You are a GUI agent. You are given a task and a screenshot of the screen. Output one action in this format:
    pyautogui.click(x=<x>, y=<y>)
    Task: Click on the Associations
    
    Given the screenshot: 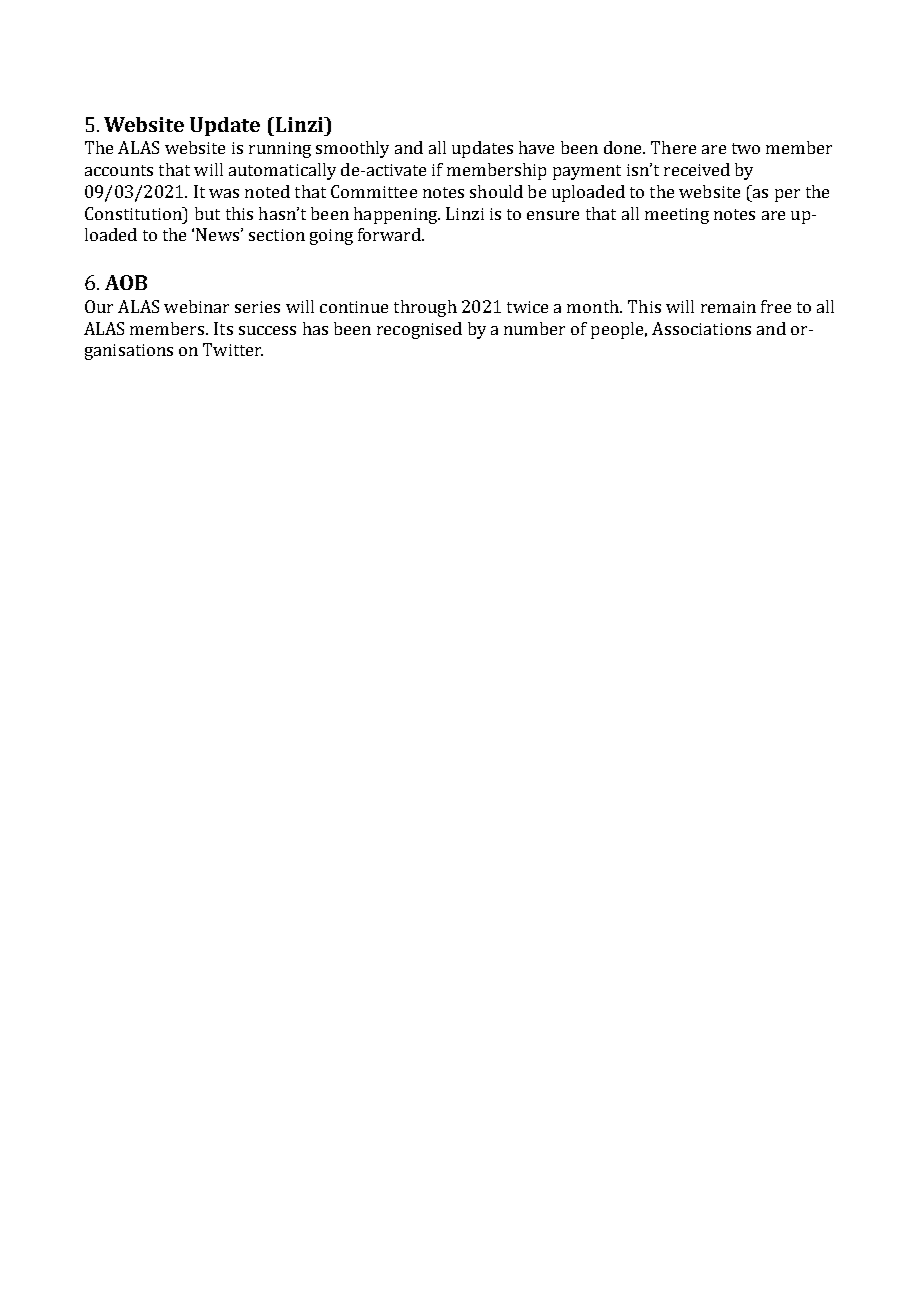 What is the action you would take?
    pyautogui.click(x=701, y=328)
